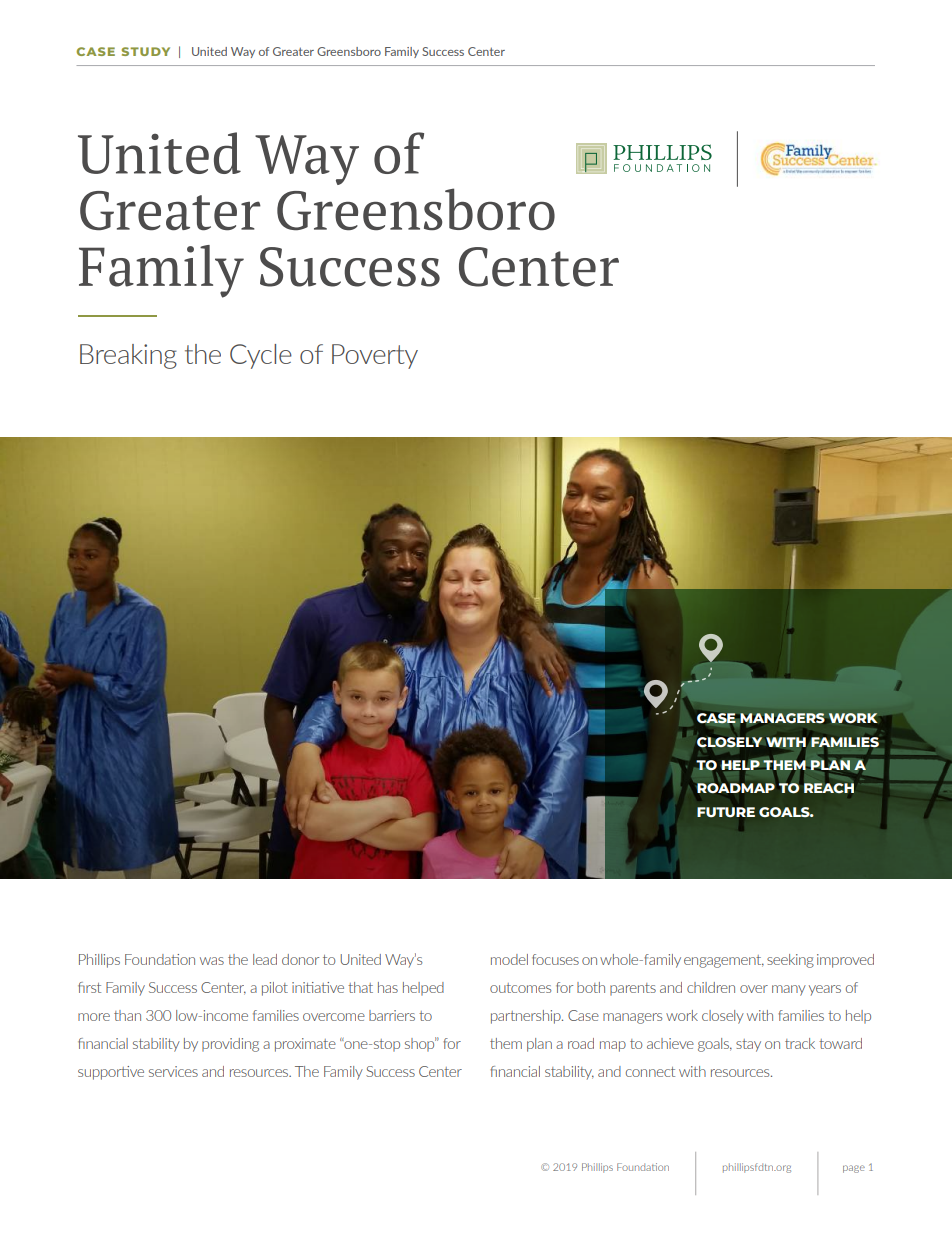  What do you see at coordinates (212, 961) in the screenshot?
I see `was` at bounding box center [212, 961].
